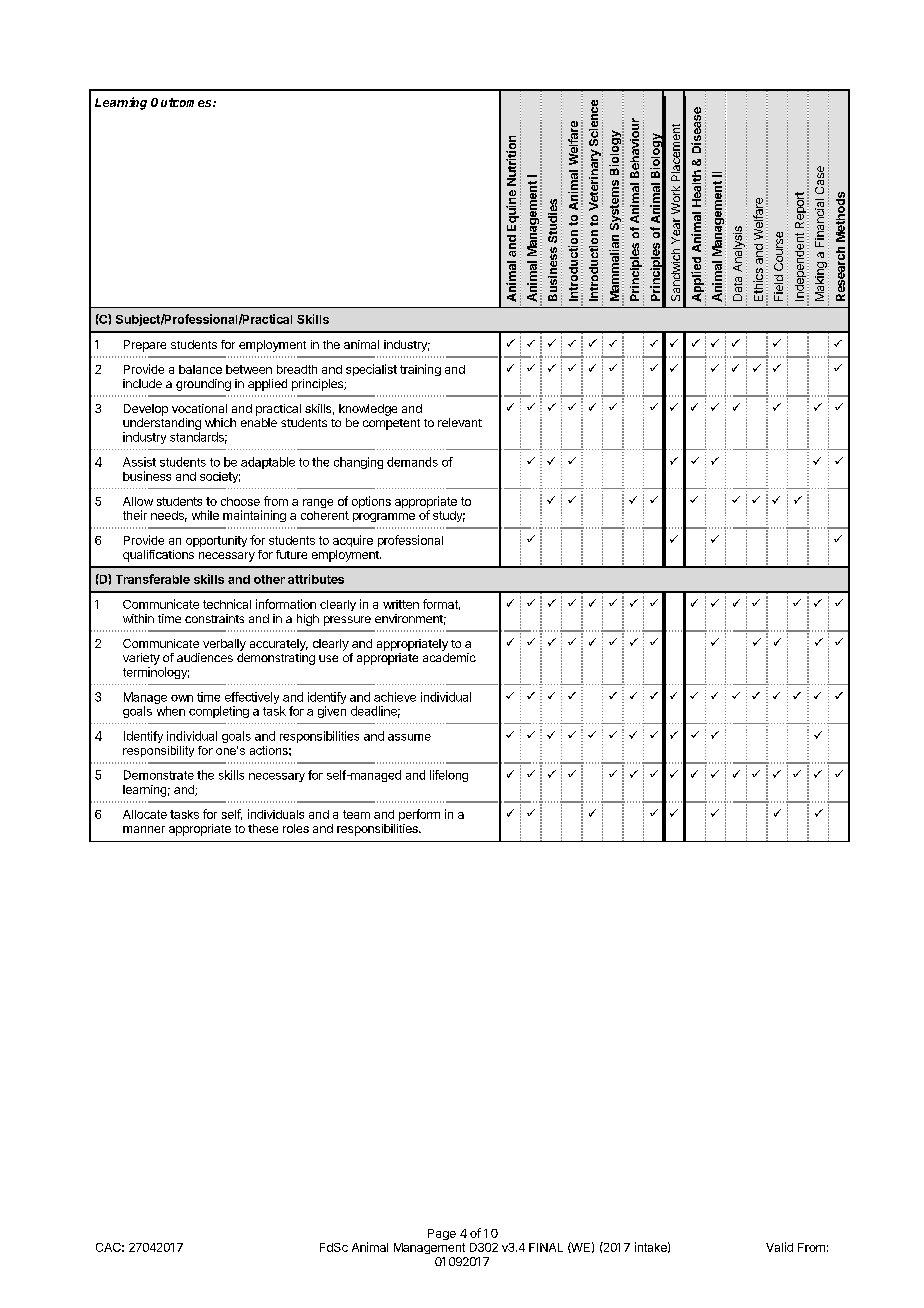  I want to click on demands, so click(412, 462).
